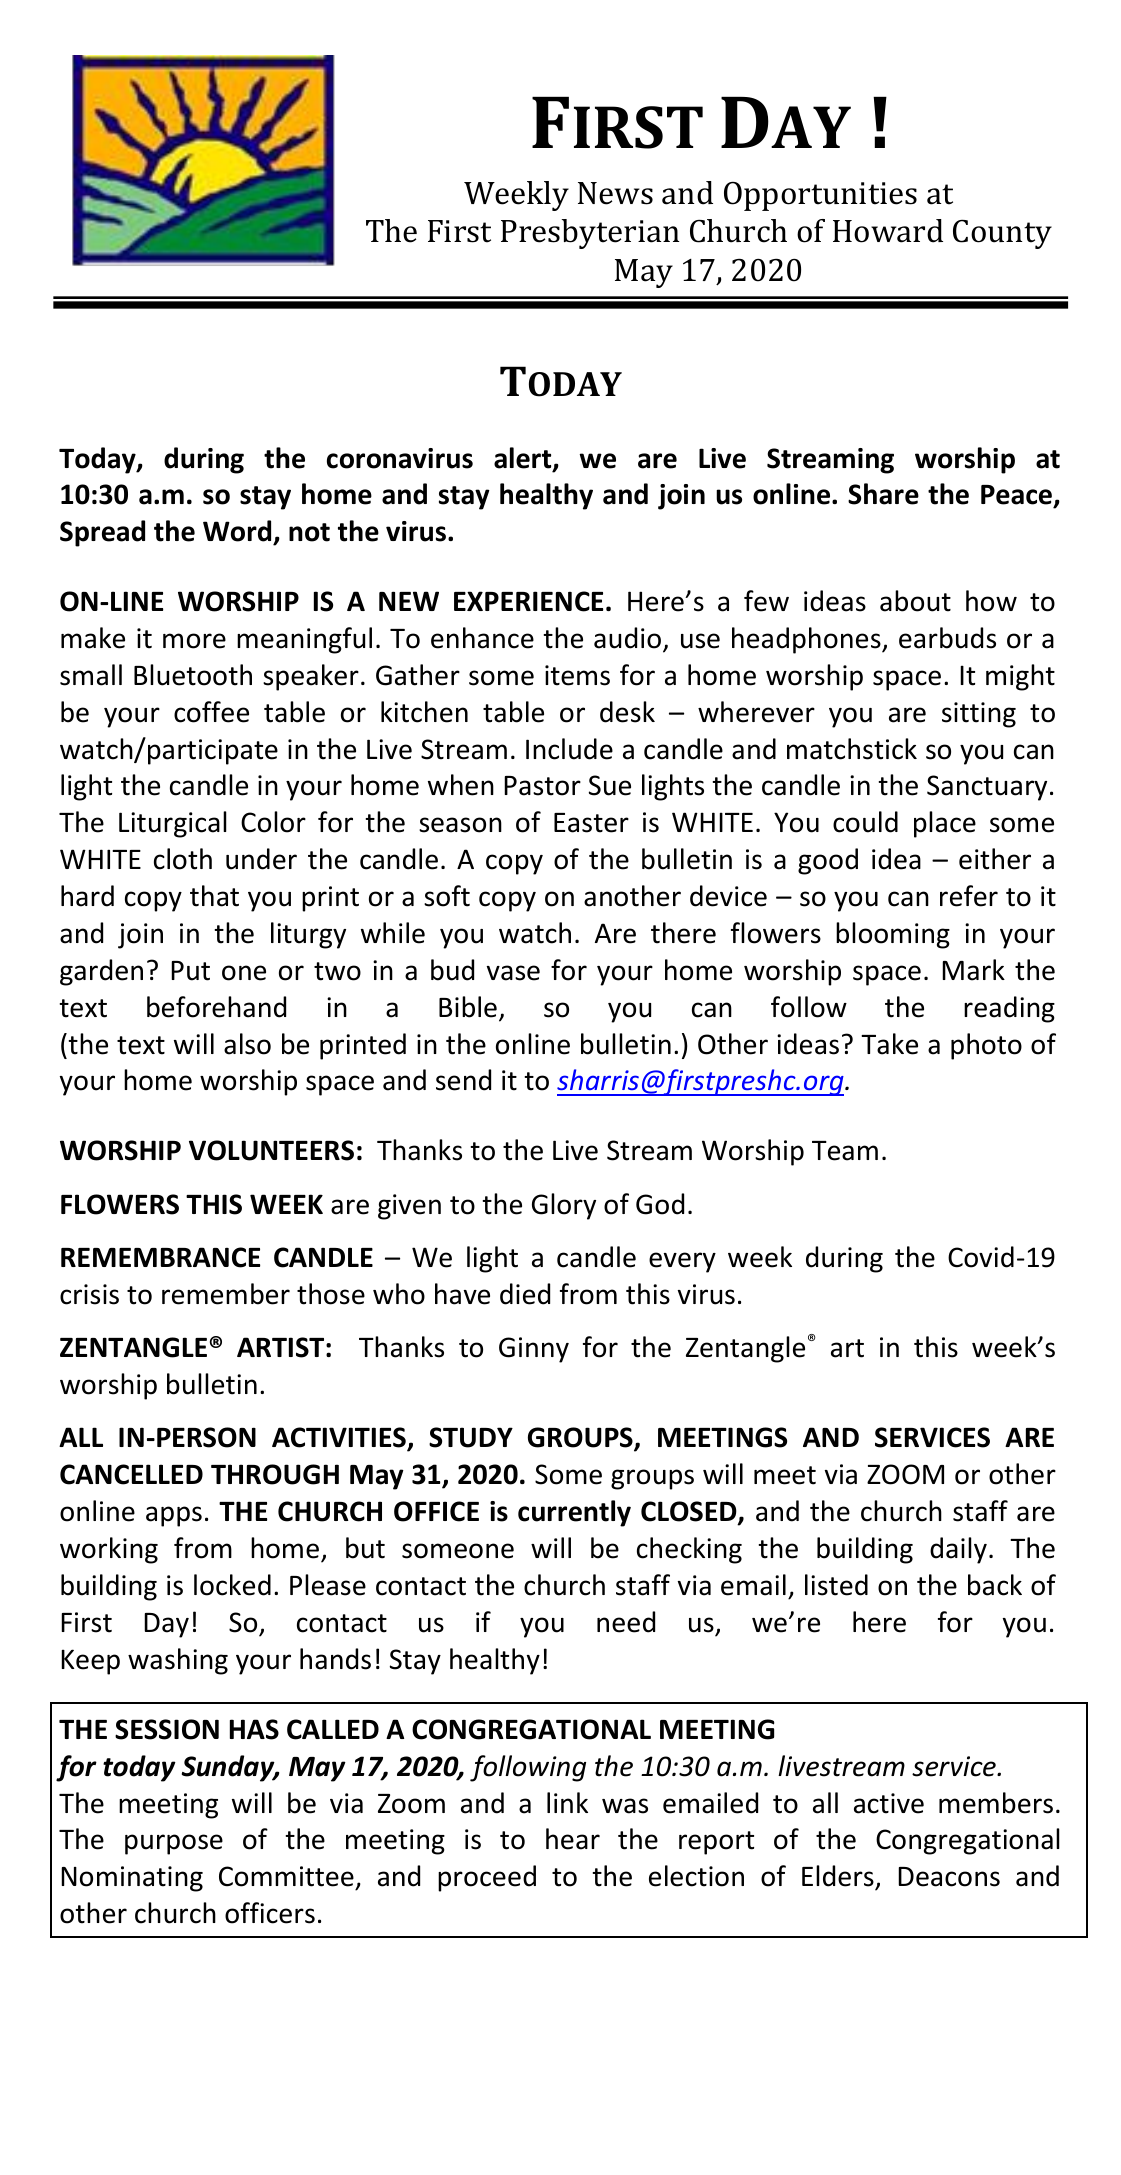 This screenshot has width=1121, height=2175. Describe the element at coordinates (947, 638) in the screenshot. I see `earbuds` at that location.
